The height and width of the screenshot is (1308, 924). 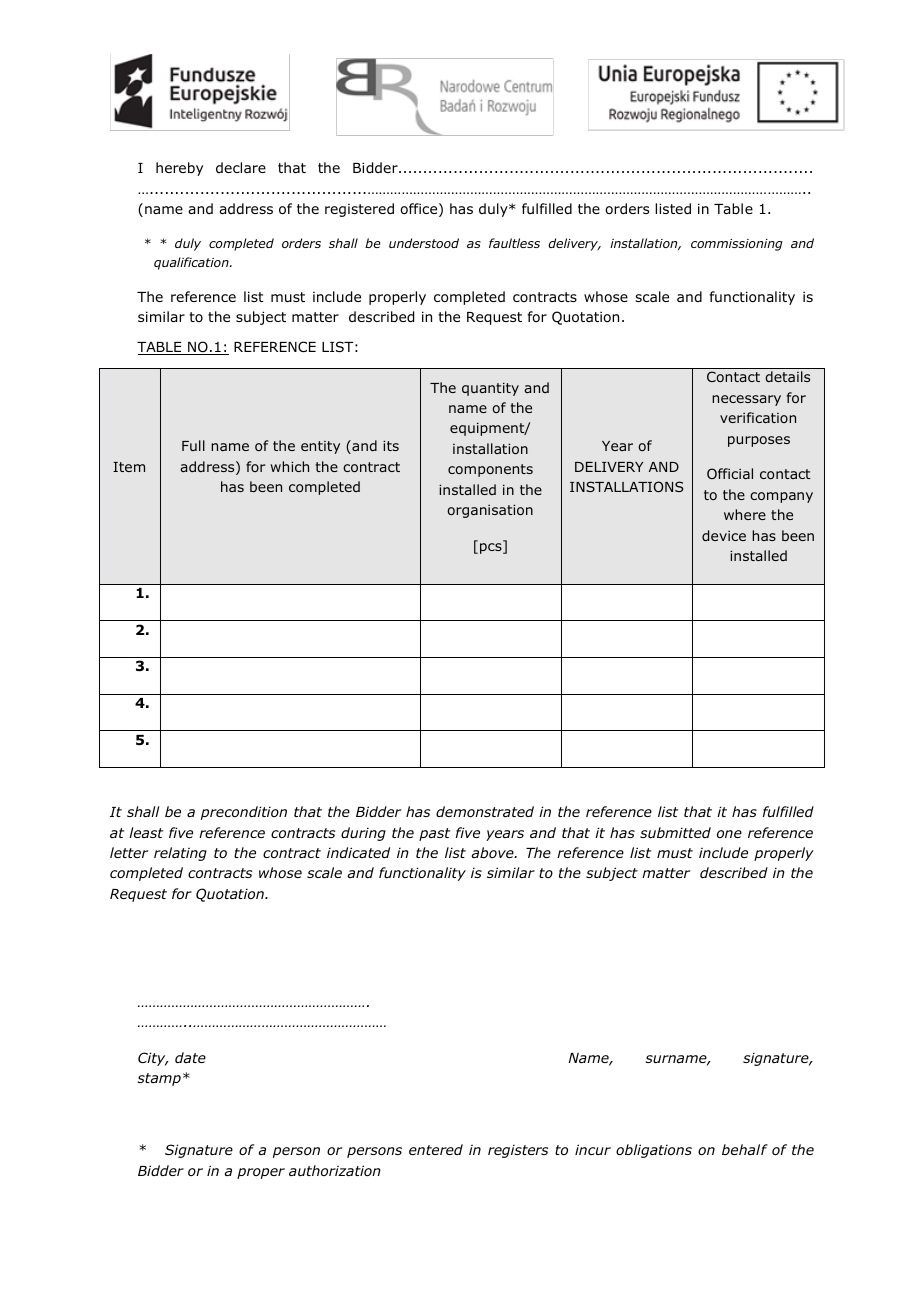 What do you see at coordinates (179, 169) in the screenshot?
I see `hereby` at bounding box center [179, 169].
